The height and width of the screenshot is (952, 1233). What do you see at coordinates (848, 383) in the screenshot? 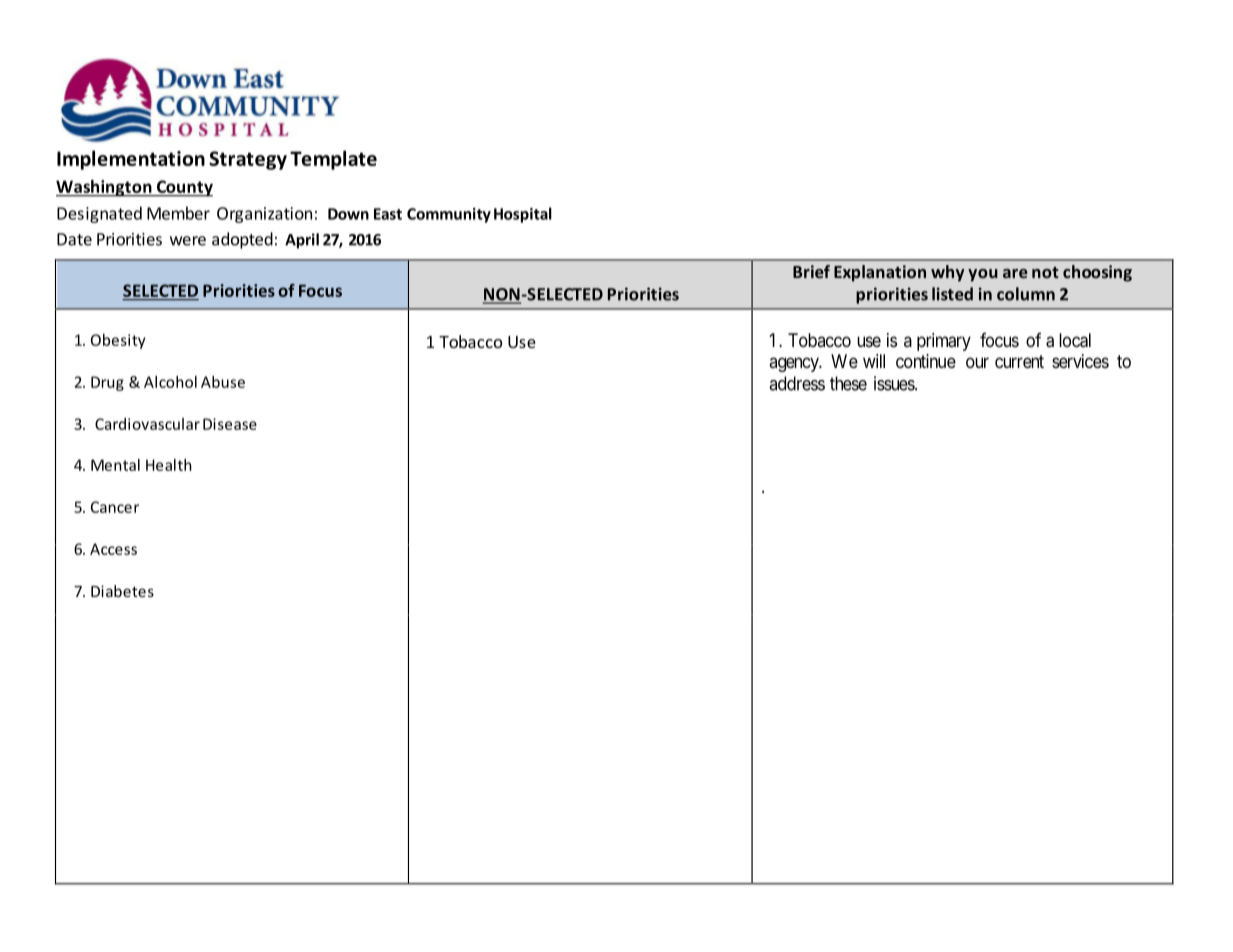
I see `these` at bounding box center [848, 383].
